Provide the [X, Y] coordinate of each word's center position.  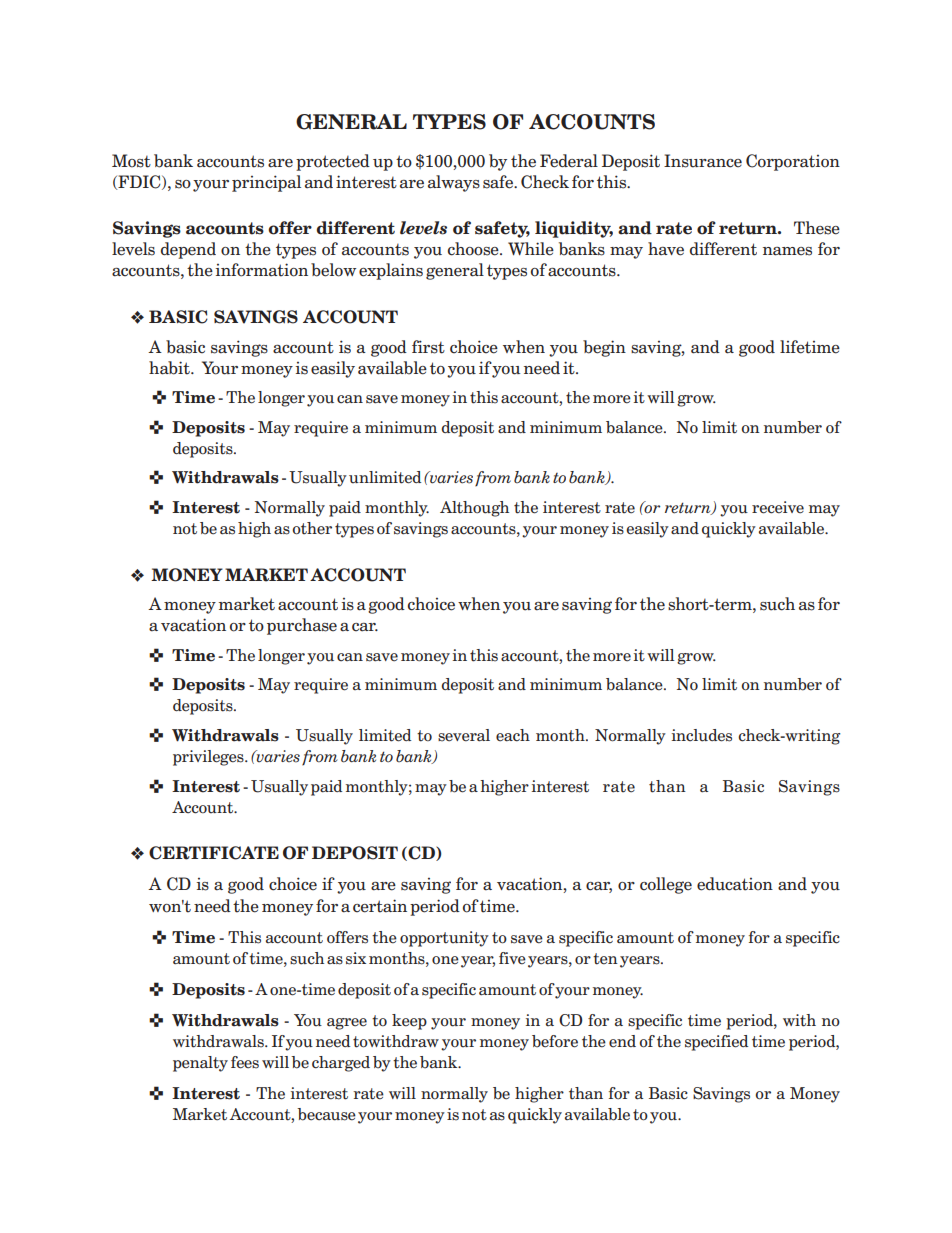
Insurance [703, 161]
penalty [200, 1064]
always [454, 183]
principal [266, 183]
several [464, 735]
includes [702, 735]
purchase [302, 626]
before [555, 1041]
